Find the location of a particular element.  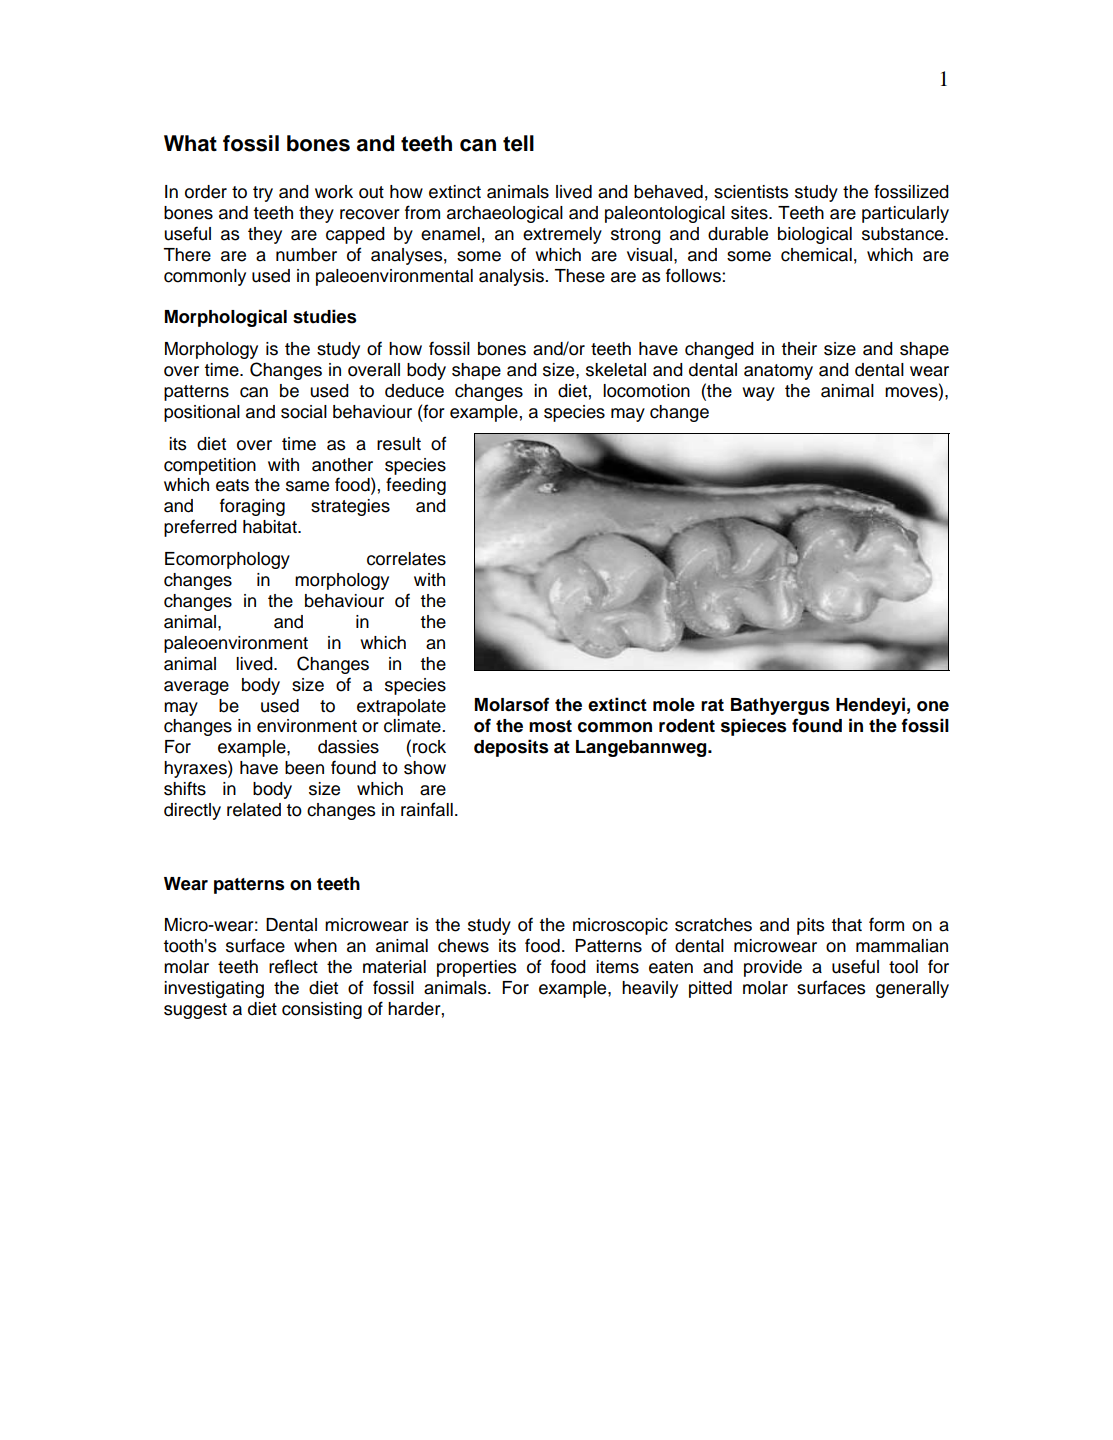

reflect is located at coordinates (293, 966).
